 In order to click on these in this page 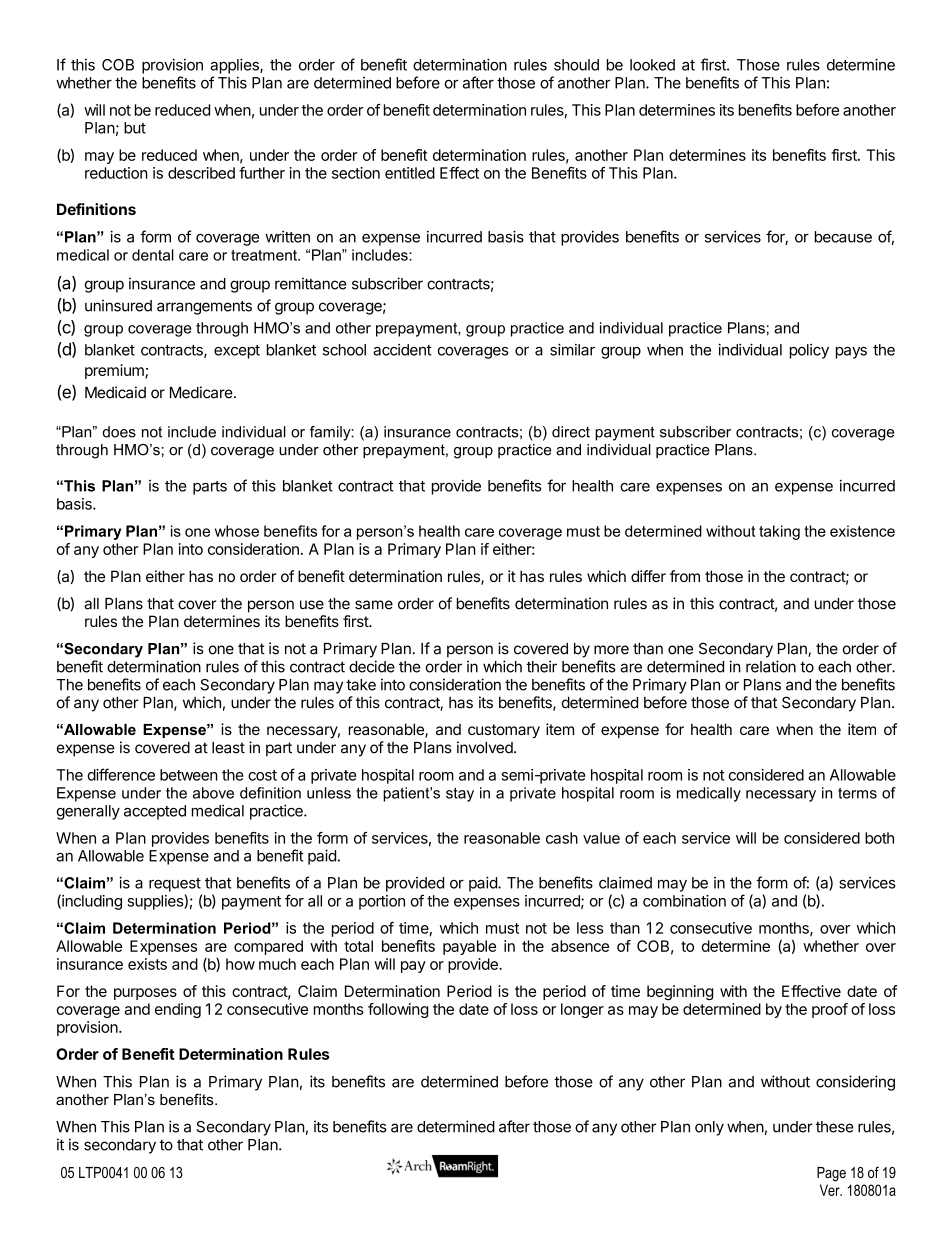, I will do `click(835, 1127)`.
